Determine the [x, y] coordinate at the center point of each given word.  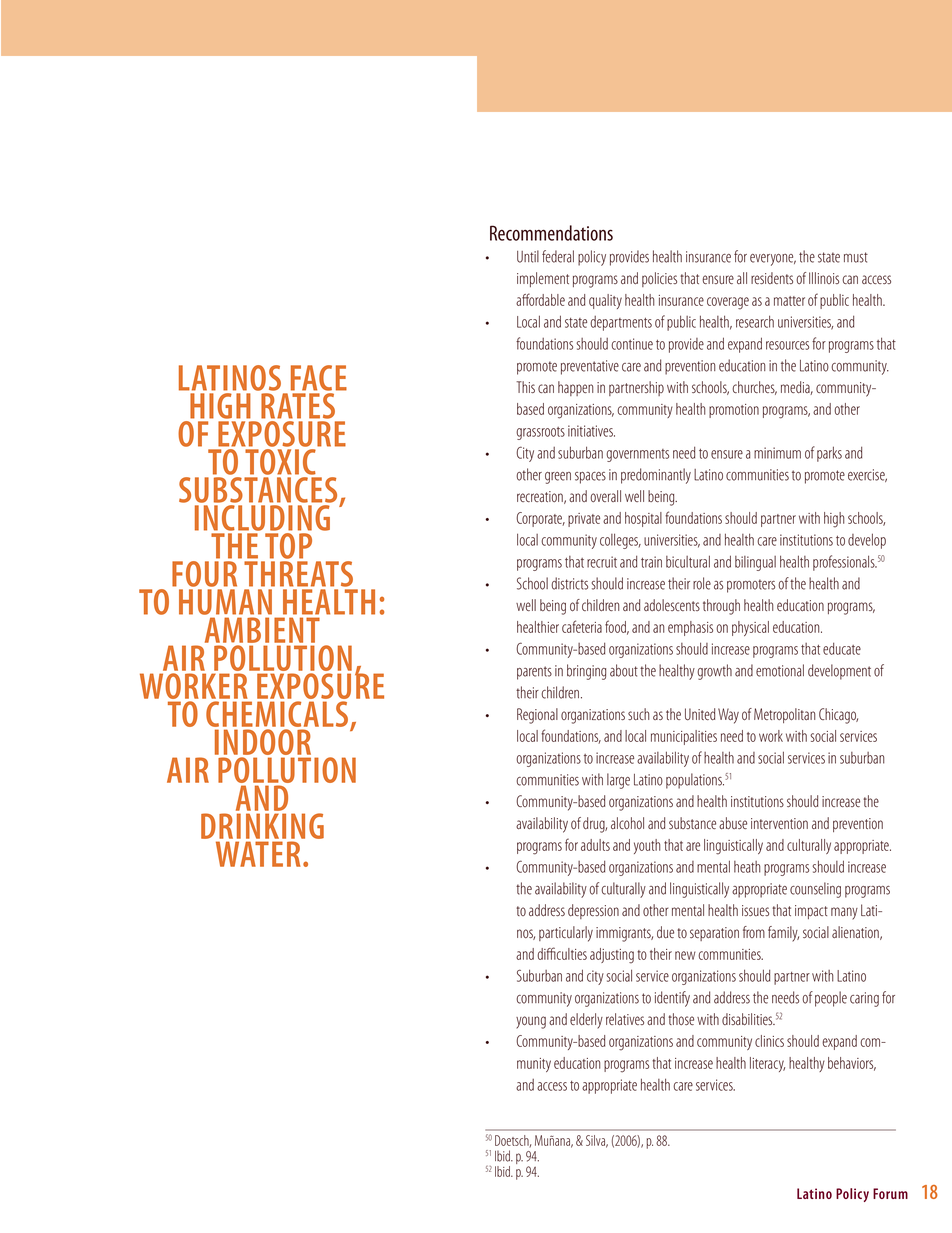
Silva [597, 1141]
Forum [890, 1193]
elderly [586, 1021]
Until [528, 256]
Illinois [824, 278]
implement [543, 279]
